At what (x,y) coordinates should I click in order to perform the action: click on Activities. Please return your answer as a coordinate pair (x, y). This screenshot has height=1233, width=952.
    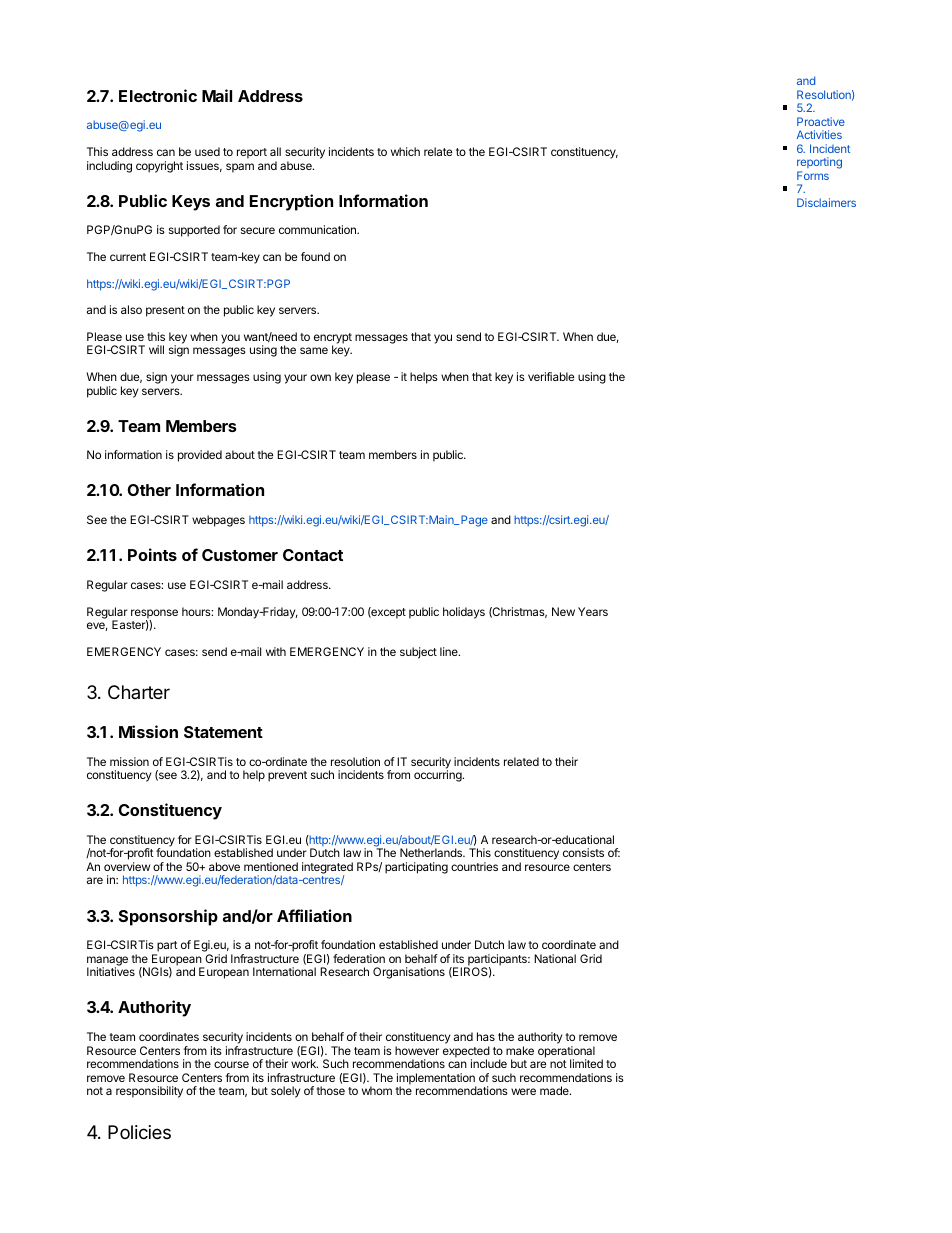
    Looking at the image, I should click on (819, 134).
